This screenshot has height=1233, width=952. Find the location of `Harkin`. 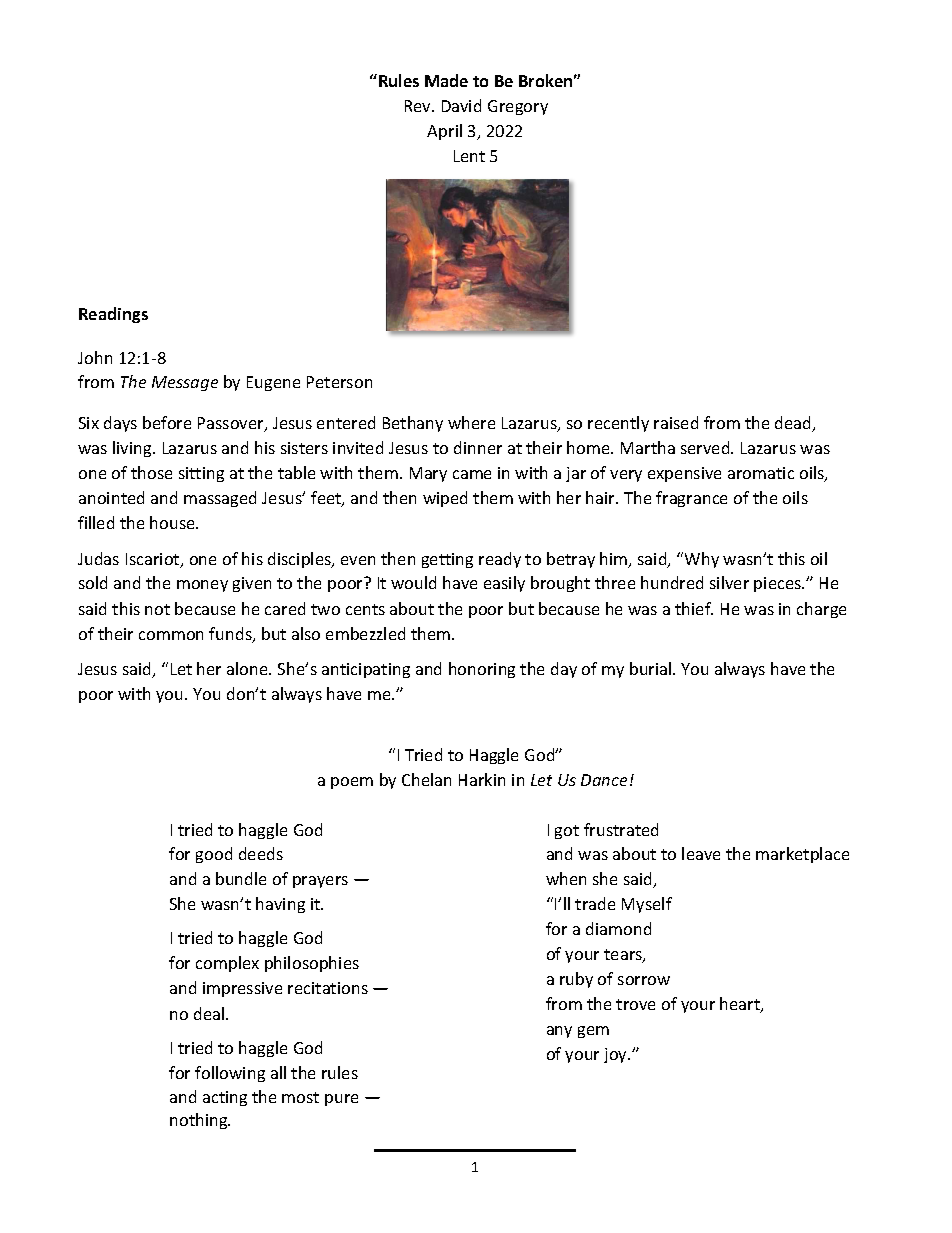

Harkin is located at coordinates (482, 779).
